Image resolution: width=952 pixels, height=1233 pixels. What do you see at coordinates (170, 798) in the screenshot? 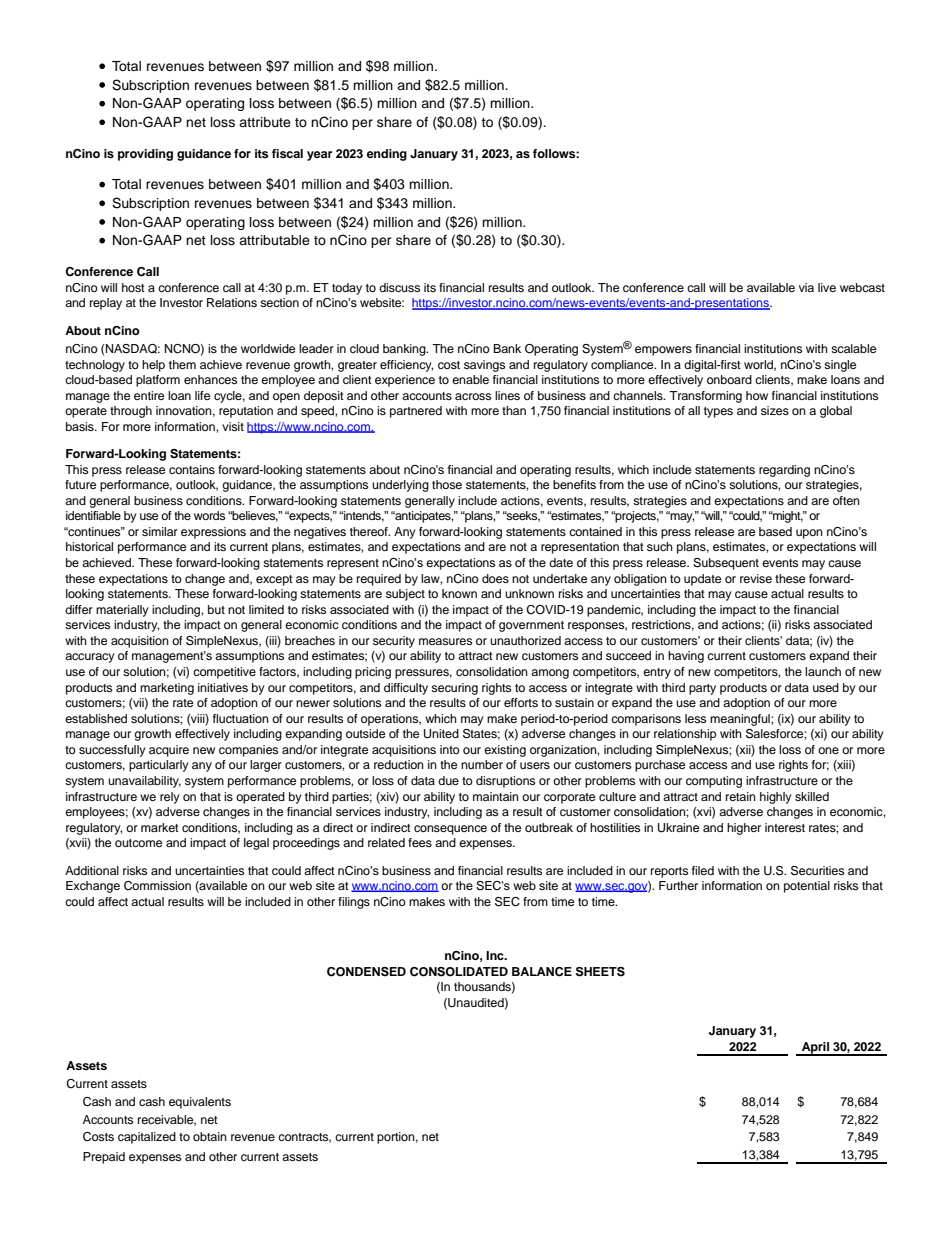
I see `rely` at bounding box center [170, 798].
